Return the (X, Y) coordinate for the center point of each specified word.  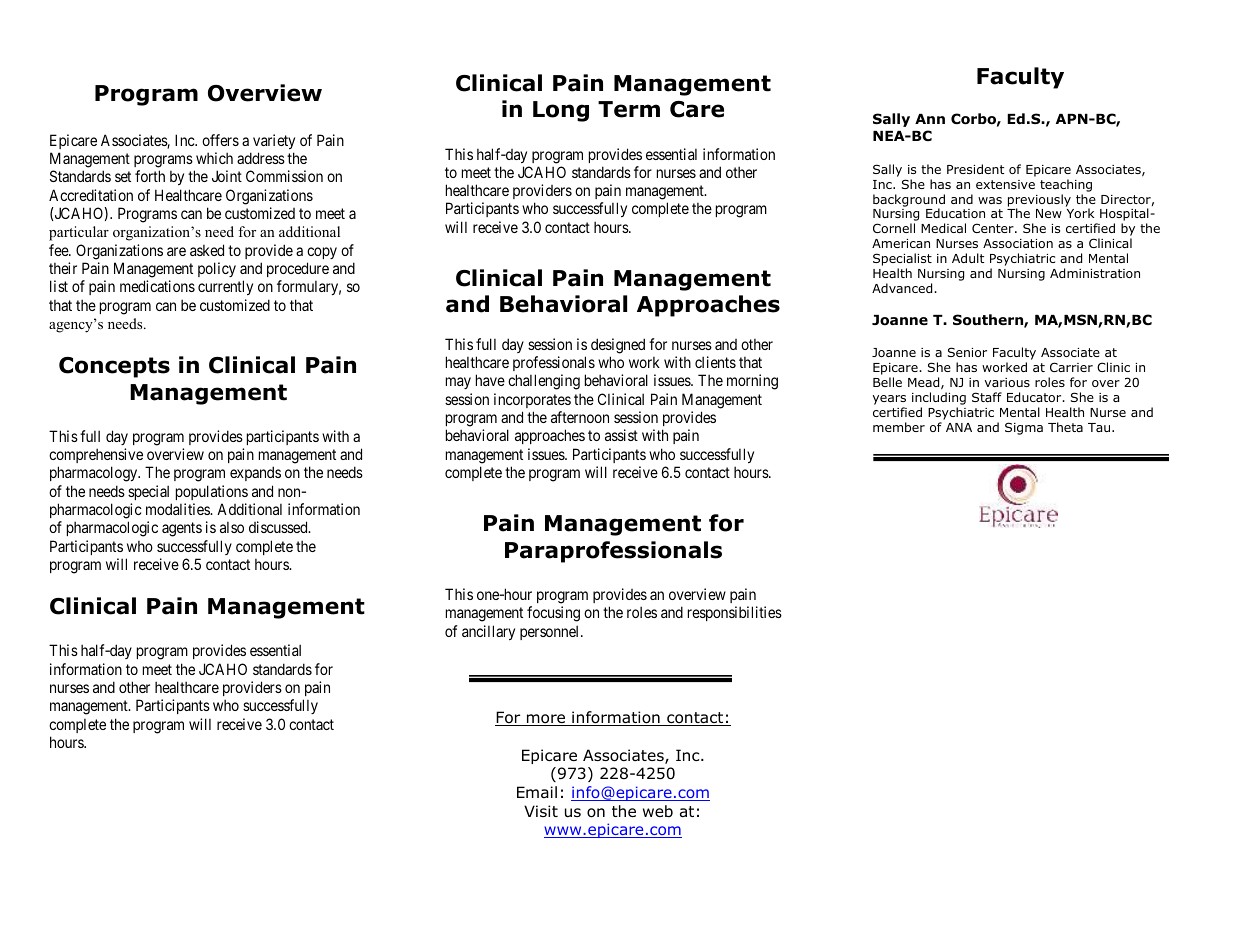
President (975, 169)
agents (182, 529)
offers (220, 140)
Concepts (114, 367)
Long (561, 111)
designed (618, 346)
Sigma (1024, 428)
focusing (553, 614)
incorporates (532, 400)
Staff (987, 397)
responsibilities (735, 613)
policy (217, 269)
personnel (551, 632)
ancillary (488, 632)
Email (537, 792)
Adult (968, 258)
